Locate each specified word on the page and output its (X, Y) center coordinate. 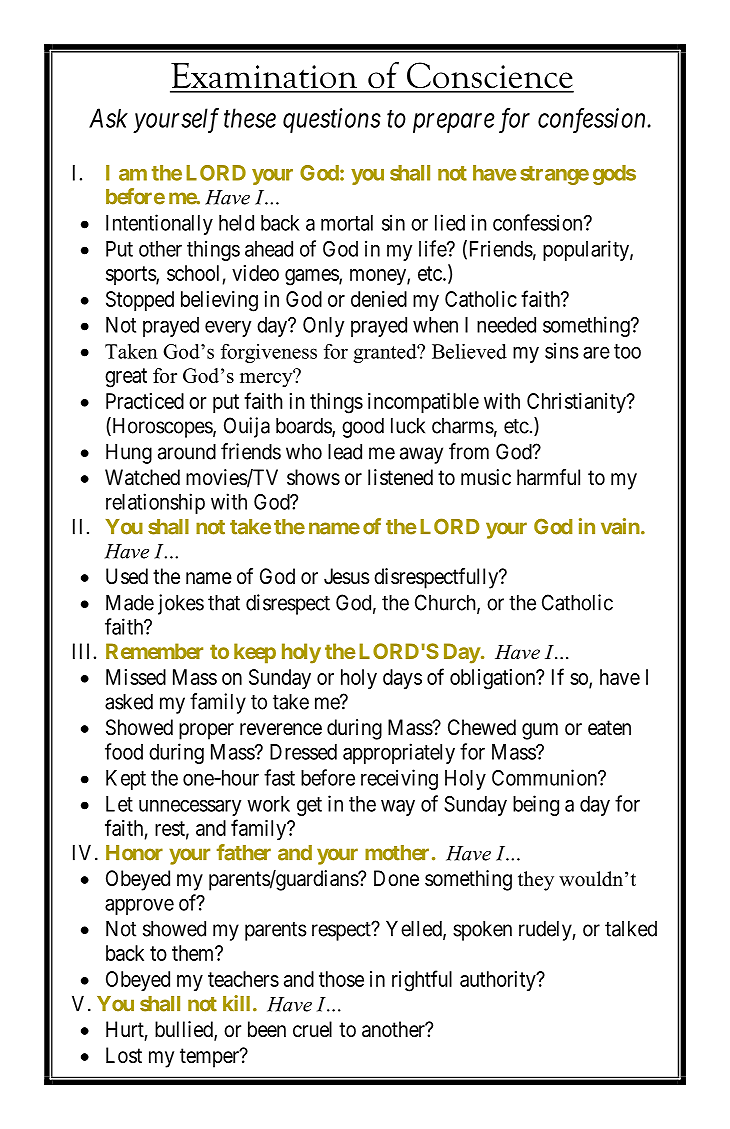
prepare (454, 123)
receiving (399, 779)
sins (562, 350)
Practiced (145, 401)
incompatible (423, 403)
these (250, 118)
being (536, 805)
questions (332, 120)
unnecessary (190, 807)
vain (620, 526)
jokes (181, 604)
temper (211, 1058)
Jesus (347, 576)
